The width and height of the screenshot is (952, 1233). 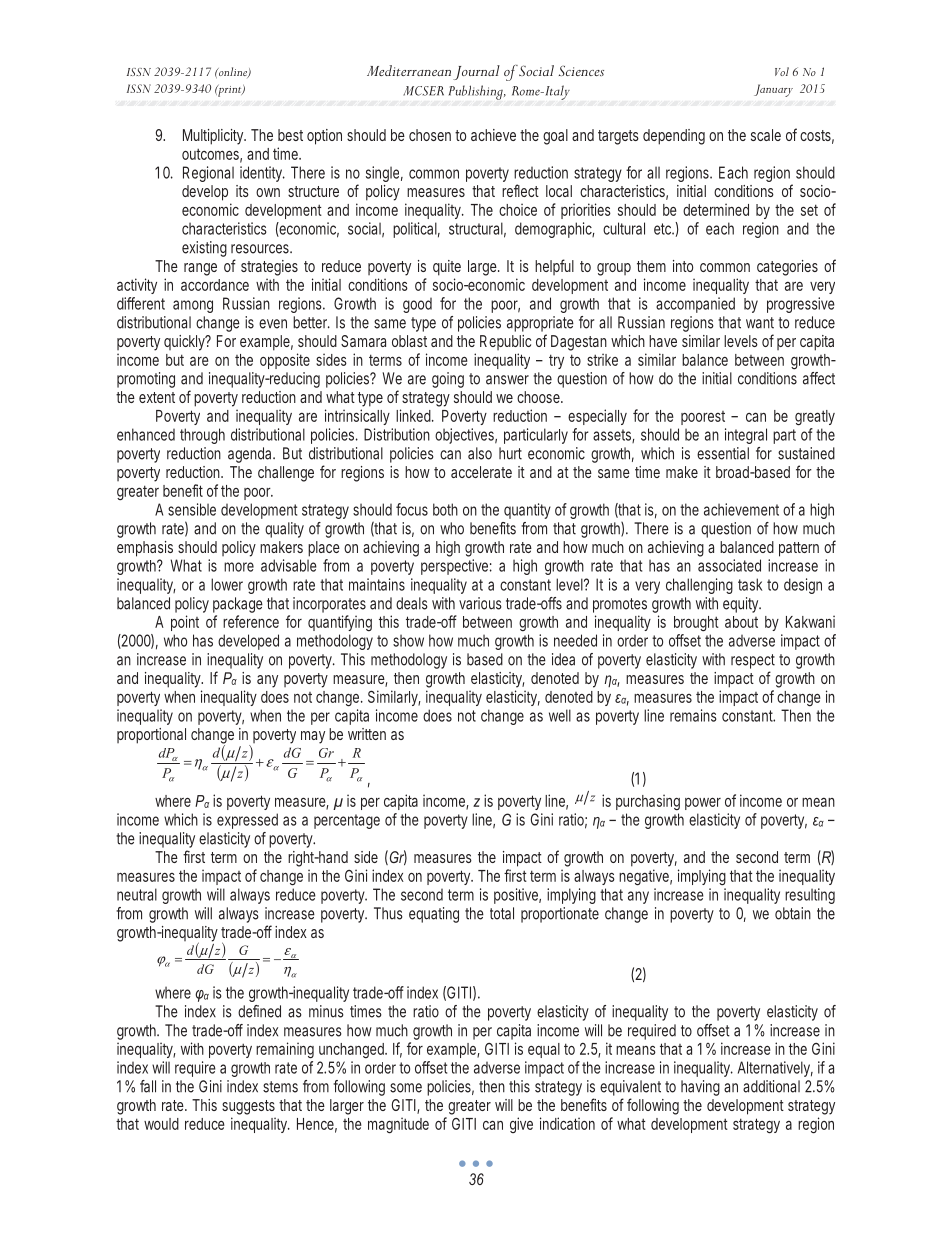 What do you see at coordinates (247, 821) in the screenshot?
I see `expressed` at bounding box center [247, 821].
